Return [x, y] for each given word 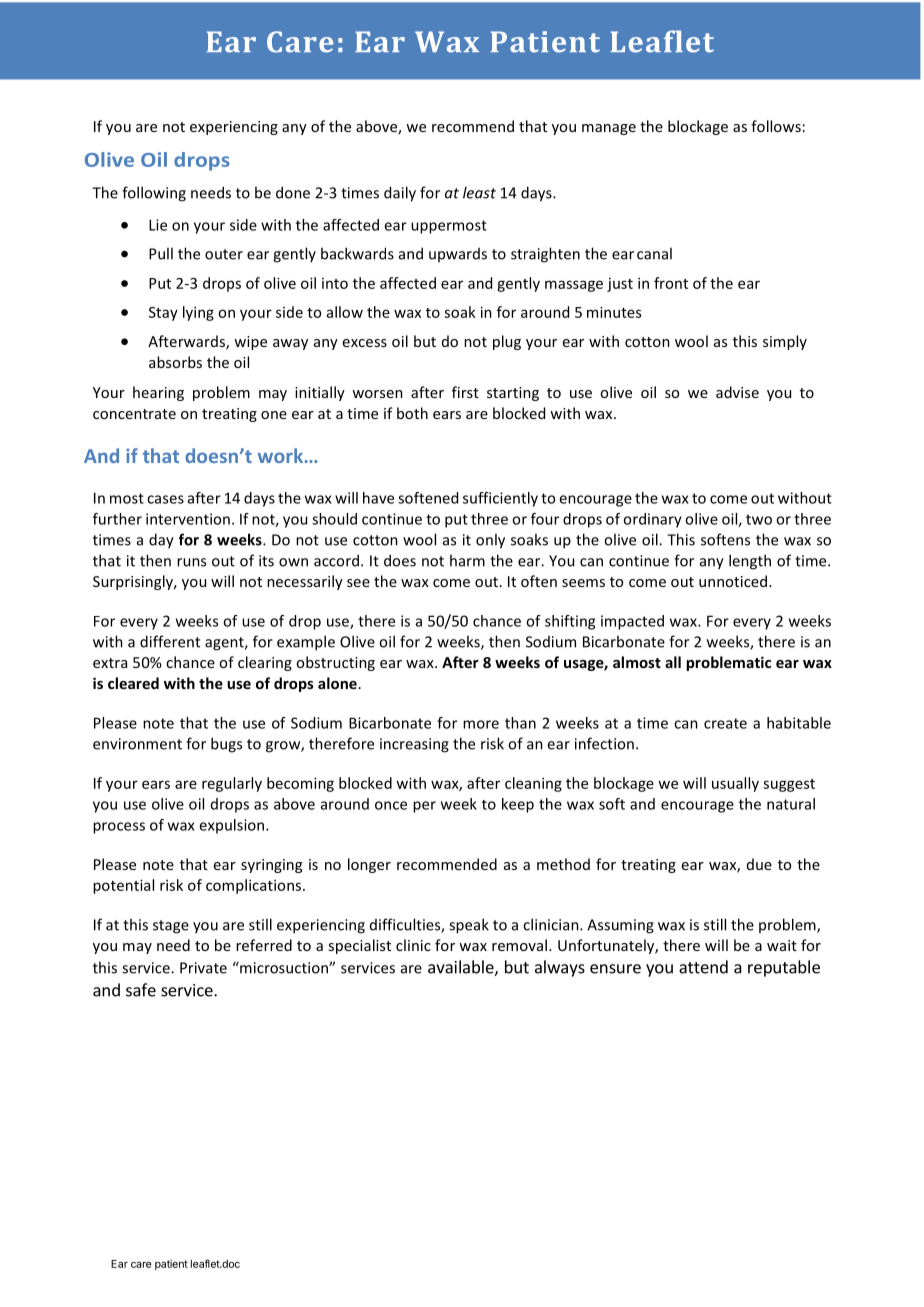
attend [703, 967]
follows [776, 126]
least [479, 192]
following [154, 194]
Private [203, 968]
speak [469, 926]
